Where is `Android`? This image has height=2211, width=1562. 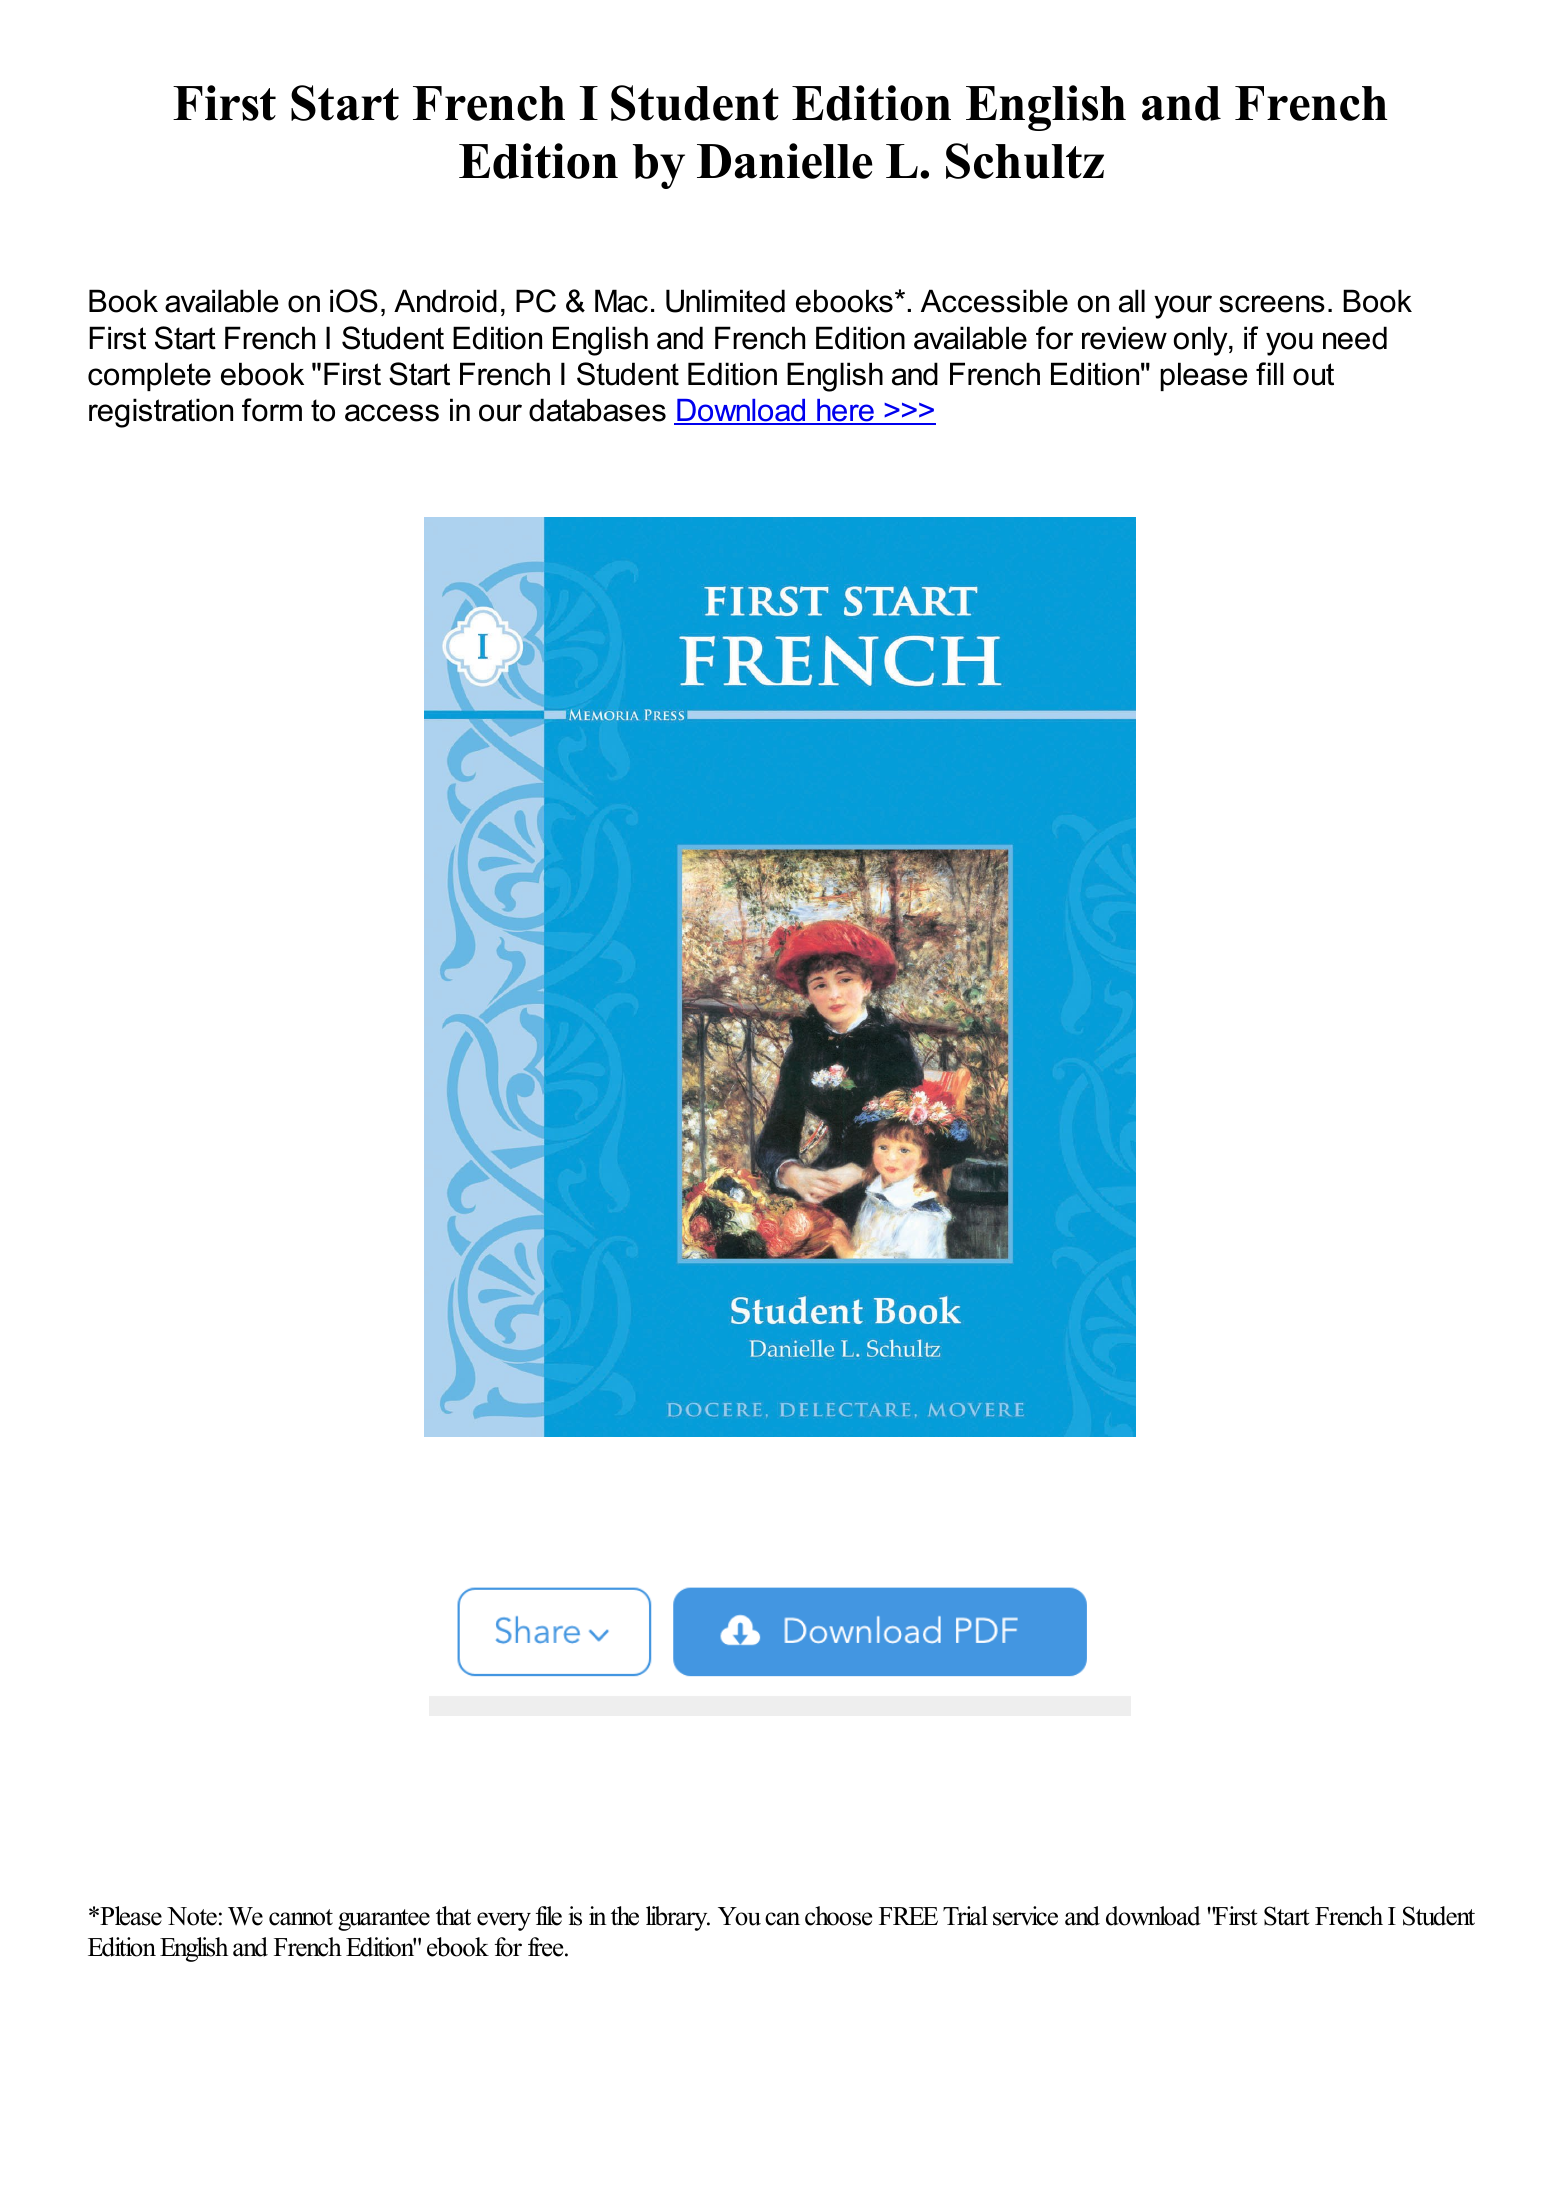 Android is located at coordinates (445, 301).
